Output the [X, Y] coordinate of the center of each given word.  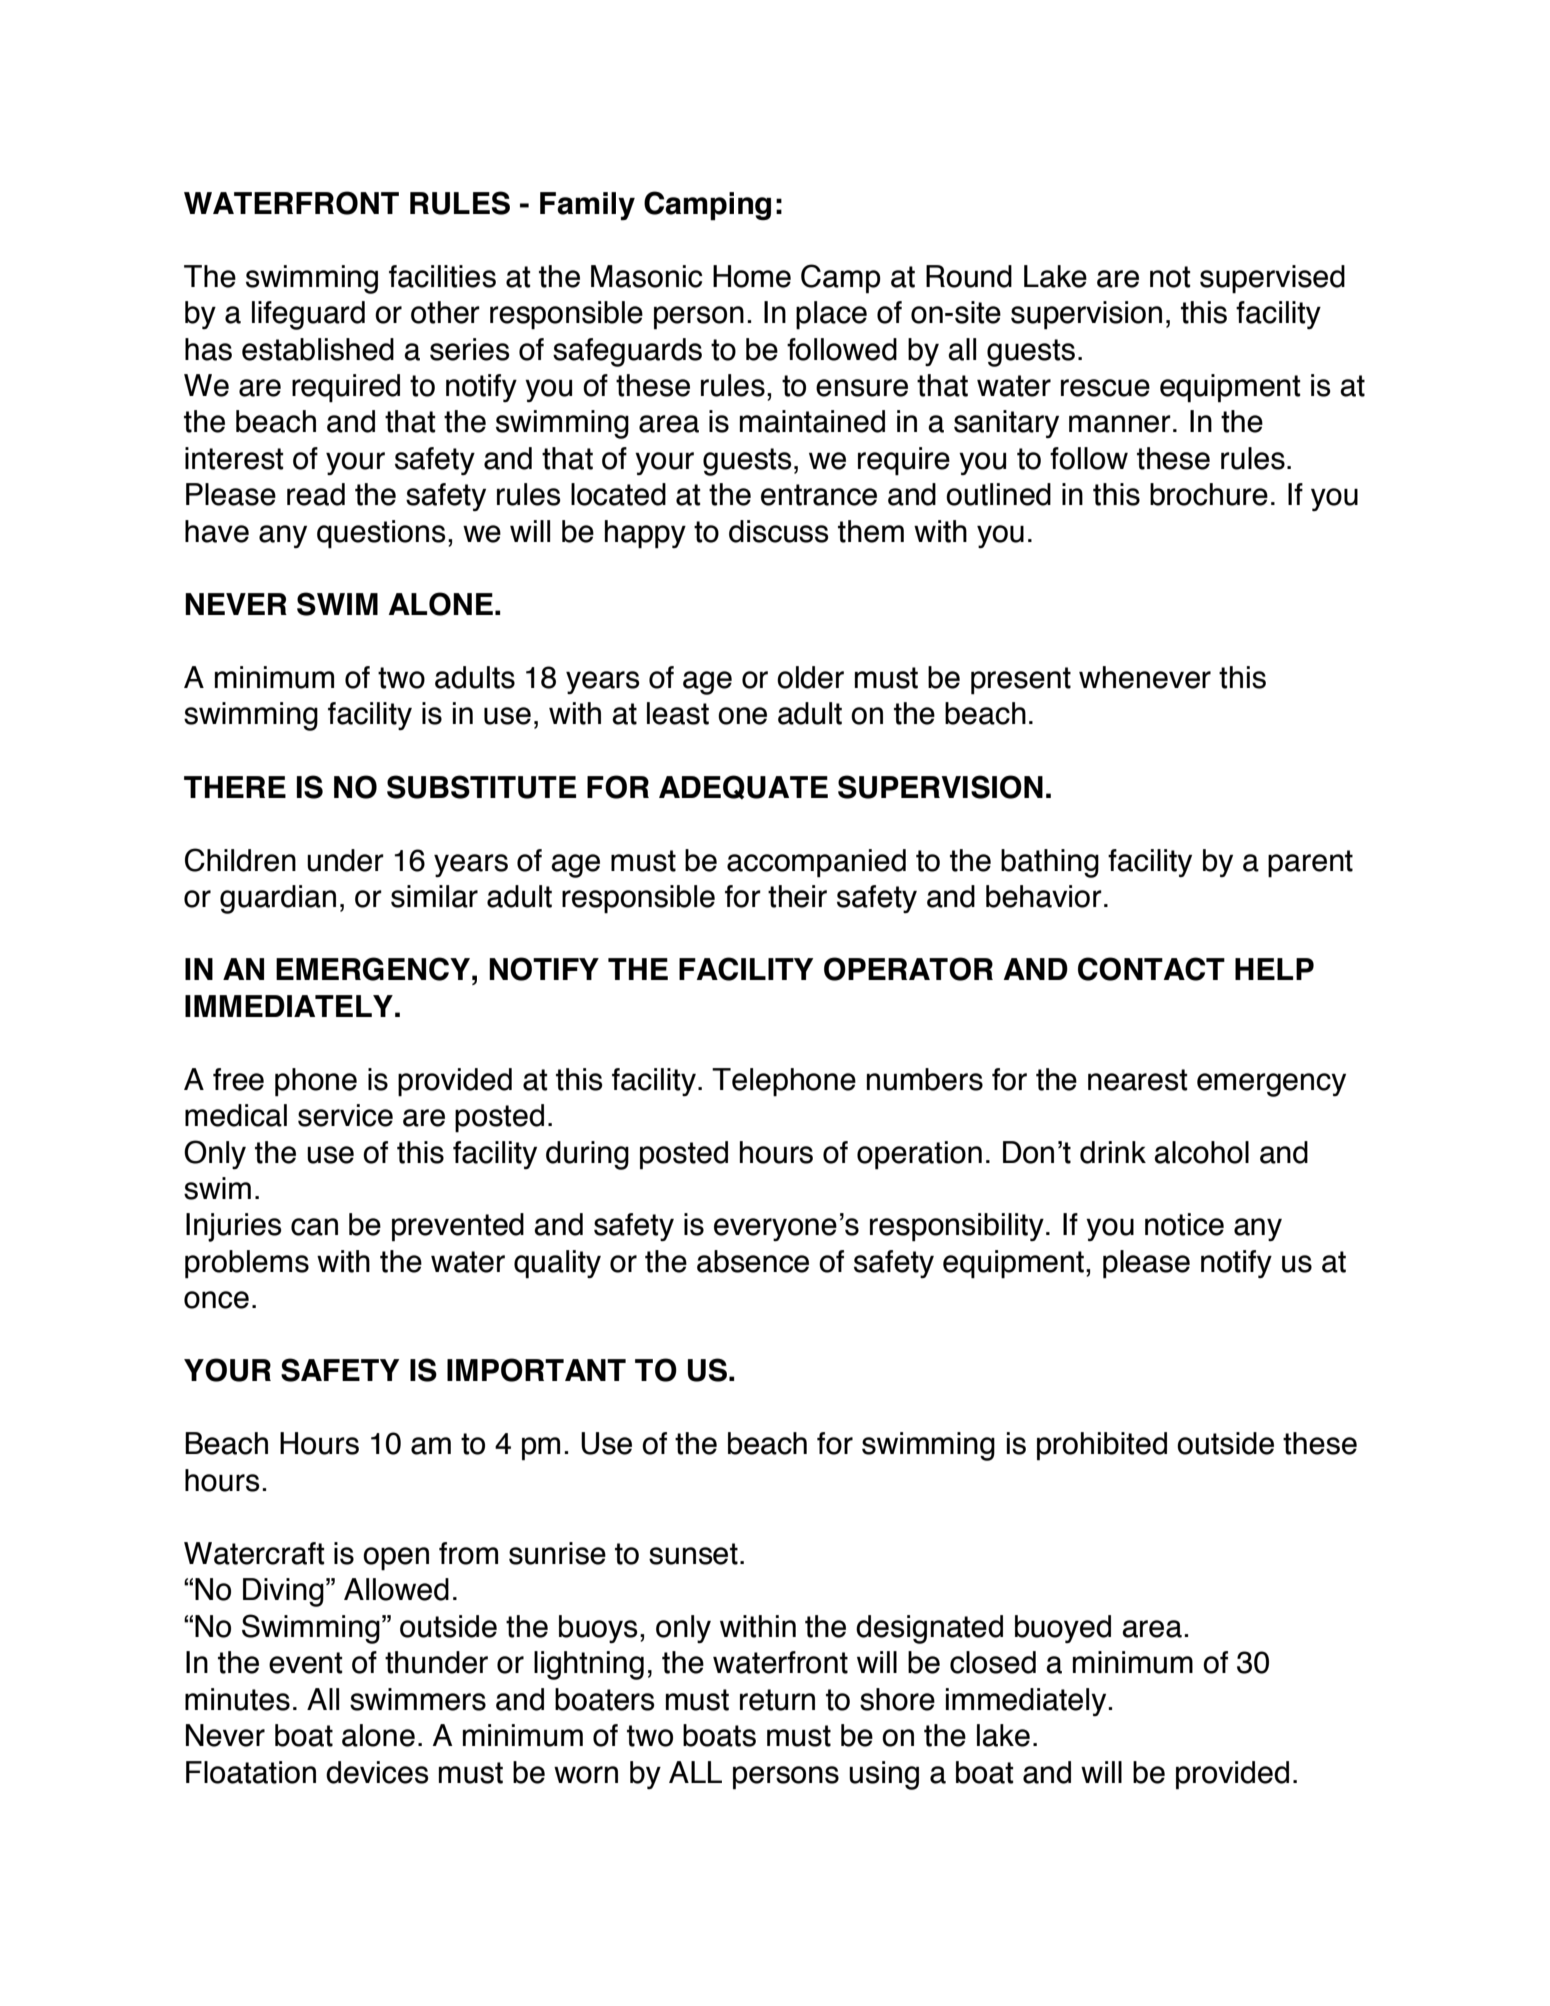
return [777, 1700]
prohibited [1102, 1446]
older [810, 677]
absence [753, 1261]
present [1021, 681]
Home [752, 276]
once [216, 1300]
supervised [1272, 279]
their [797, 896]
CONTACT [1151, 969]
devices [377, 1772]
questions [381, 534]
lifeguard [308, 315]
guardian [278, 899]
